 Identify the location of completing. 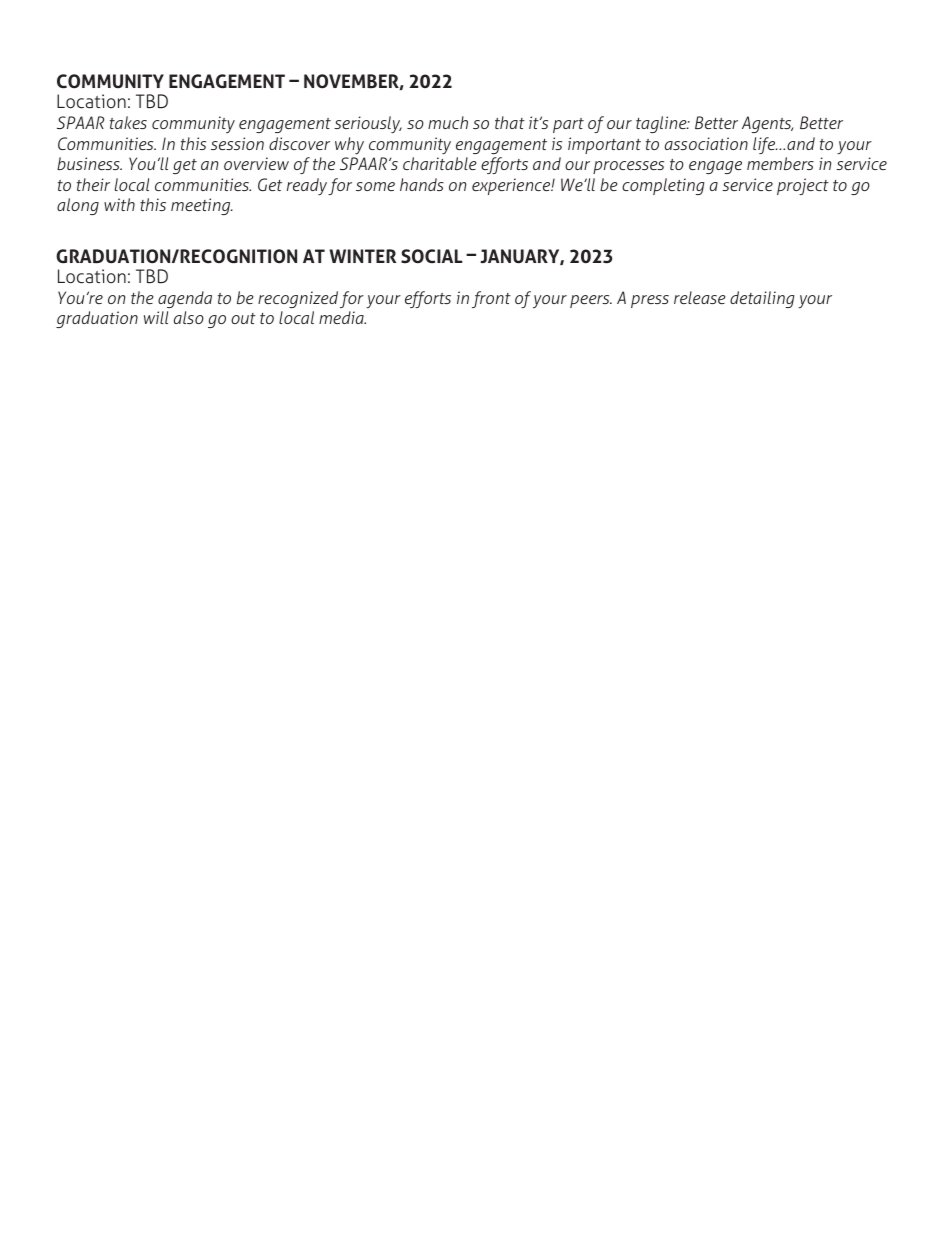
(663, 186).
